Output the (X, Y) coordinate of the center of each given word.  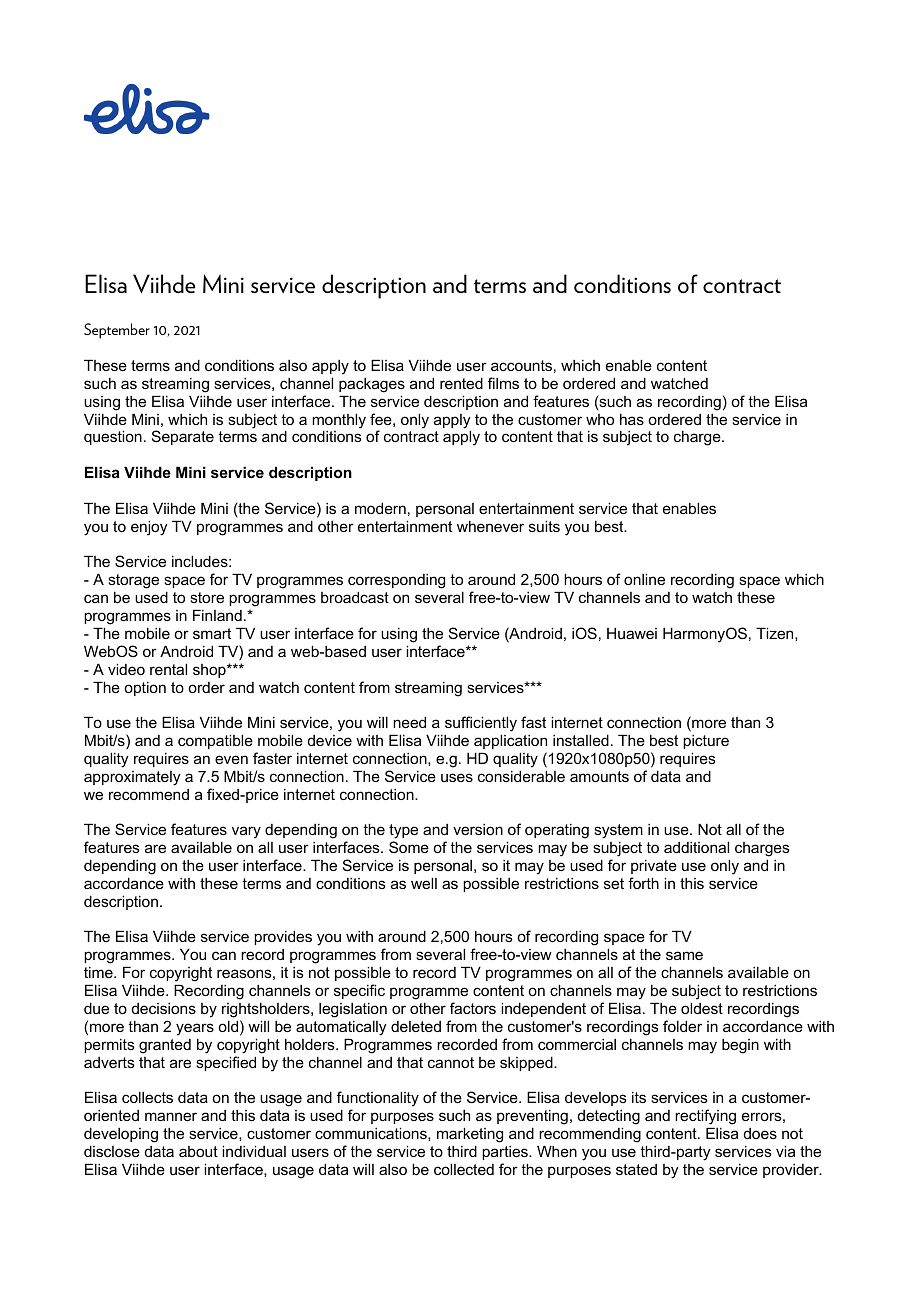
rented (461, 383)
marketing (470, 1135)
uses (457, 777)
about (198, 1151)
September (117, 331)
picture (706, 742)
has (632, 419)
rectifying (705, 1117)
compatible (215, 741)
